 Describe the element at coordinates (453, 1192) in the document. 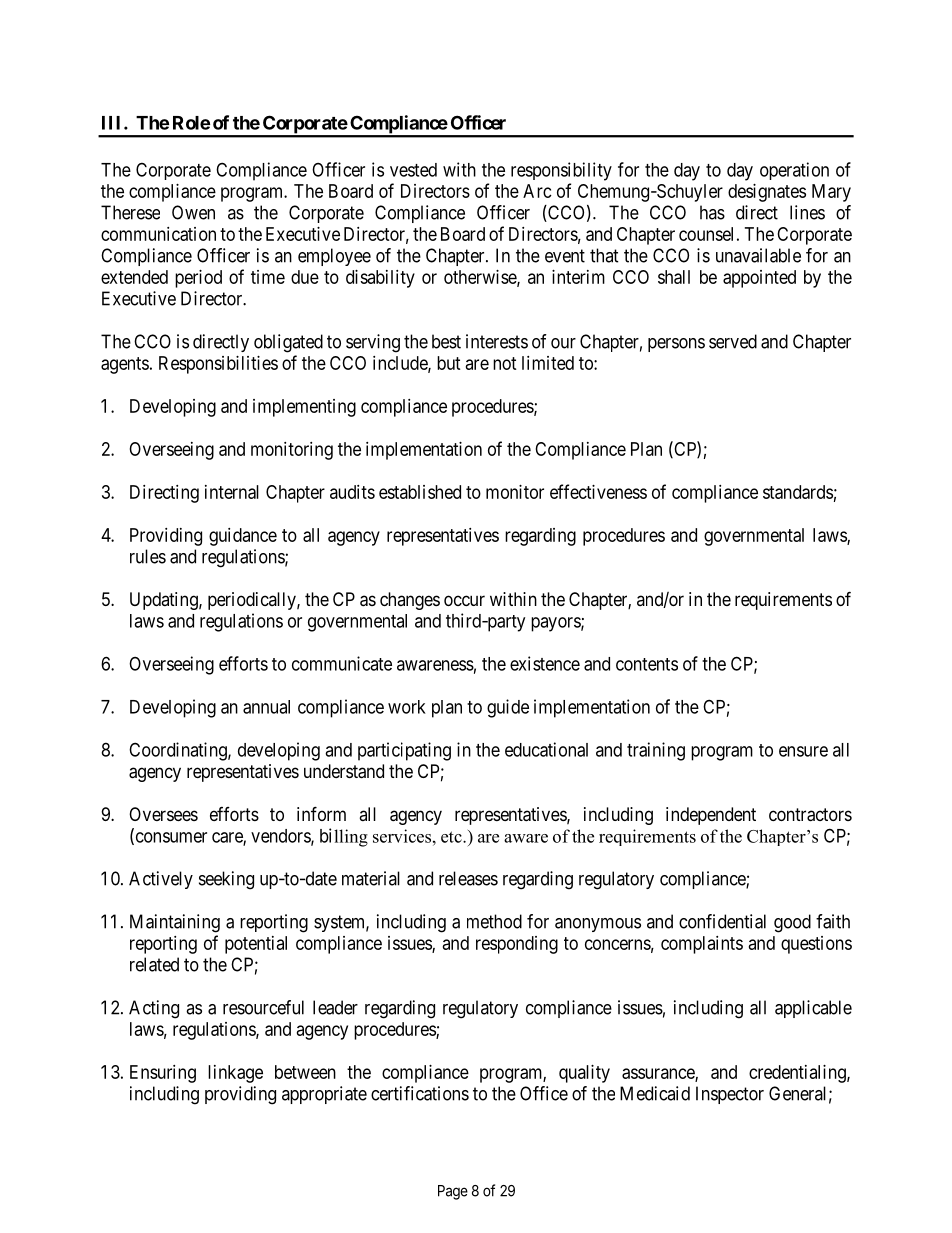

I see `Page` at that location.
